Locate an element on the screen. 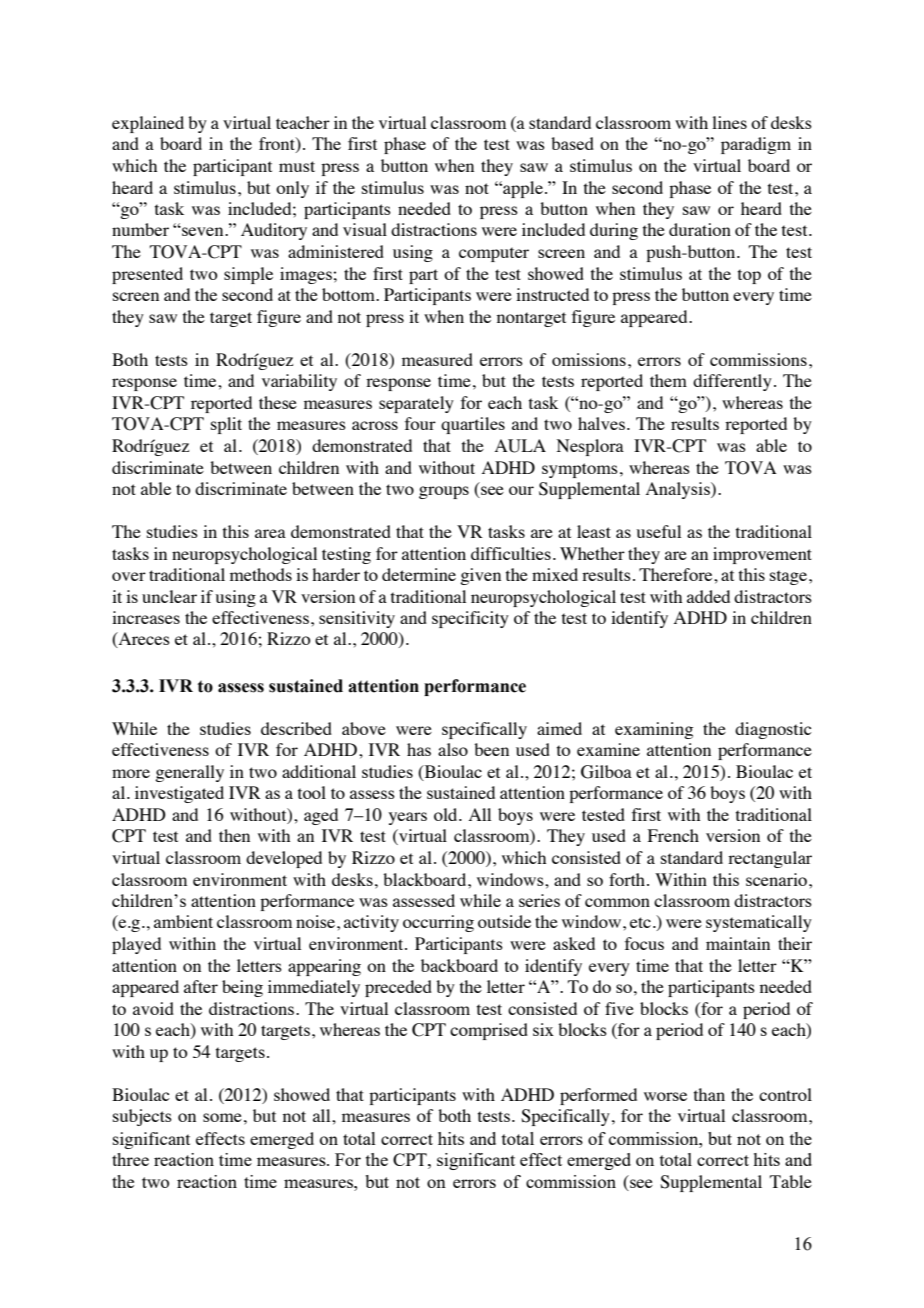  French is located at coordinates (673, 835).
